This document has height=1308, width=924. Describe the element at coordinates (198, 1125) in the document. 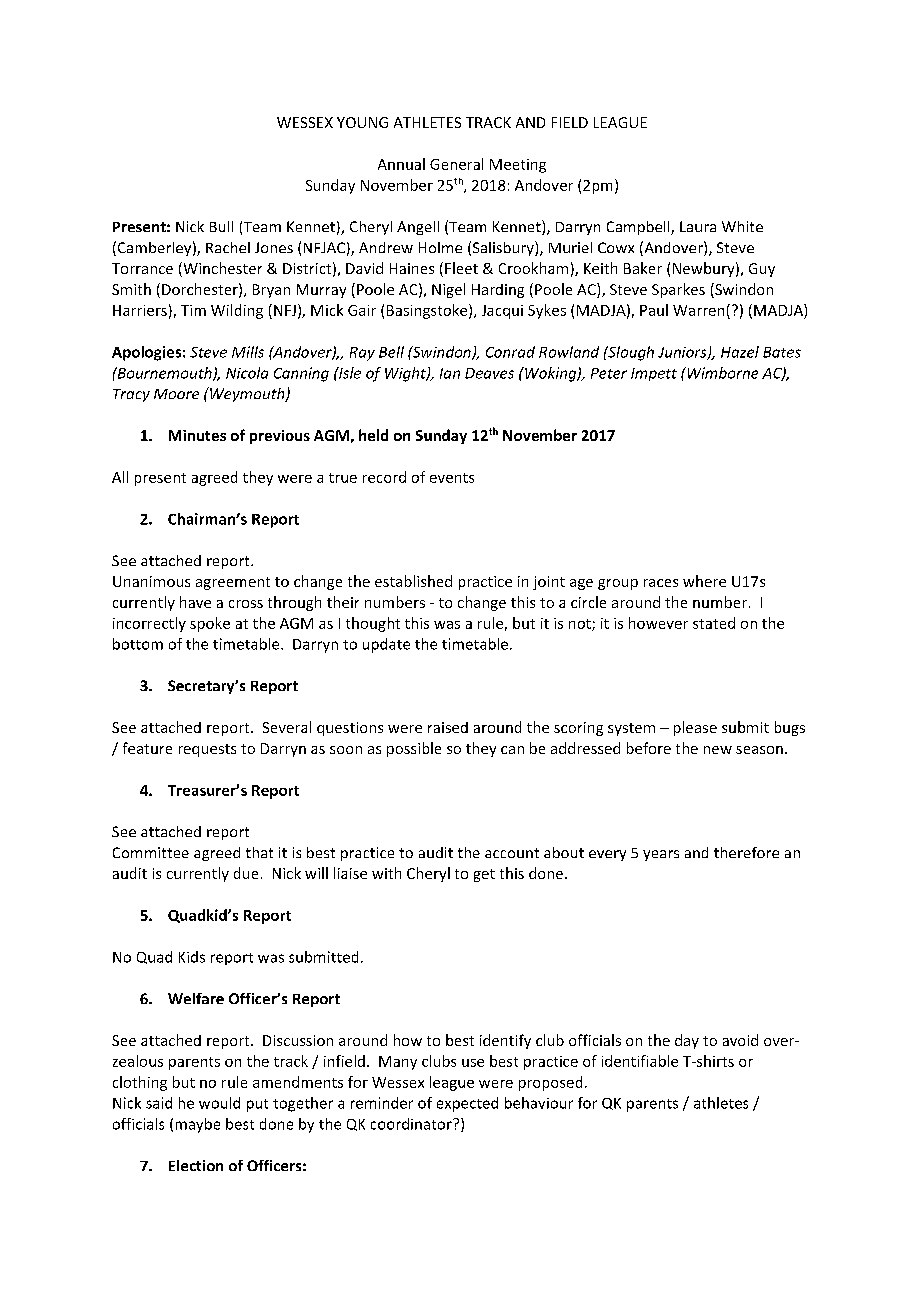

I see `maybe` at that location.
